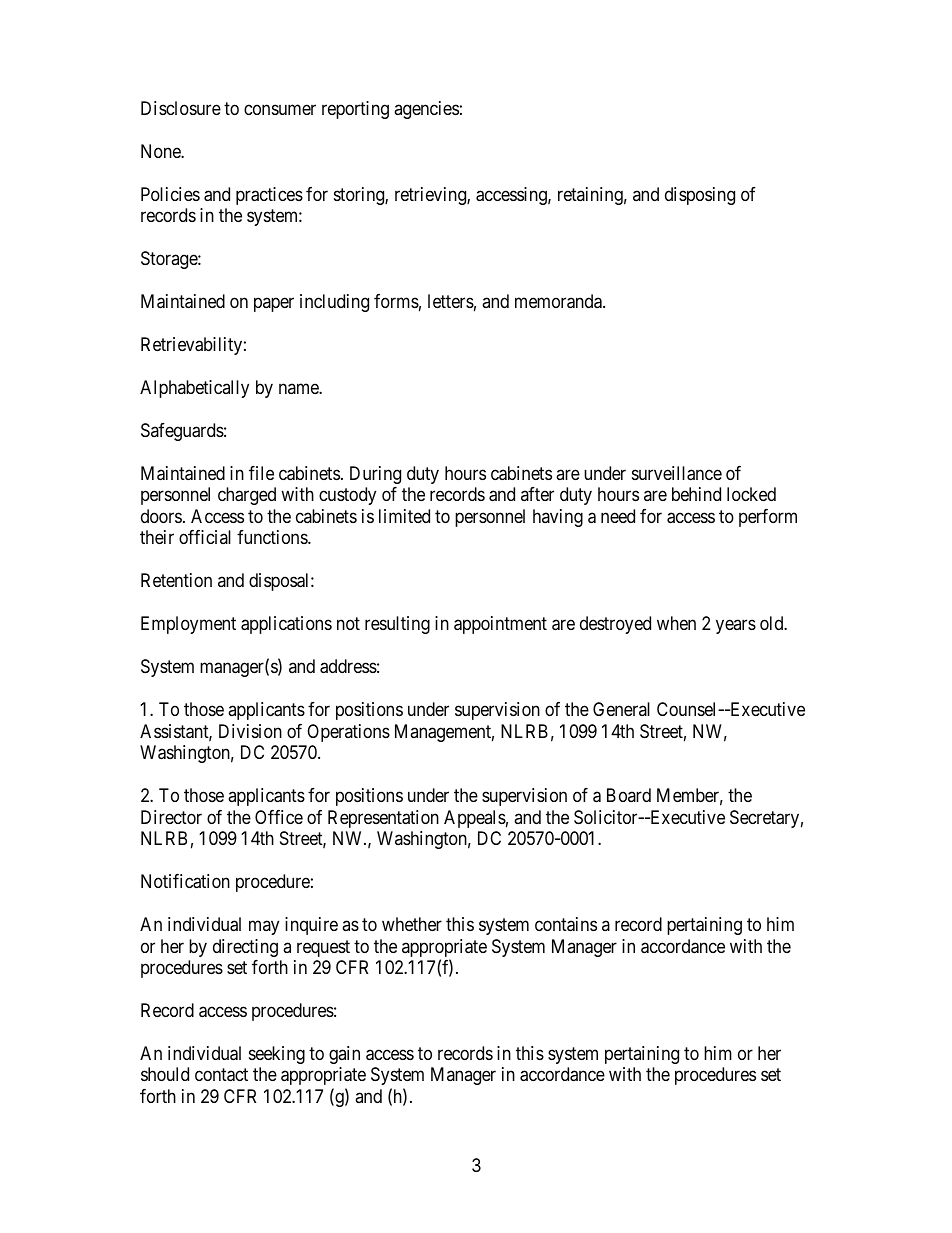  What do you see at coordinates (621, 709) in the screenshot?
I see `General` at bounding box center [621, 709].
